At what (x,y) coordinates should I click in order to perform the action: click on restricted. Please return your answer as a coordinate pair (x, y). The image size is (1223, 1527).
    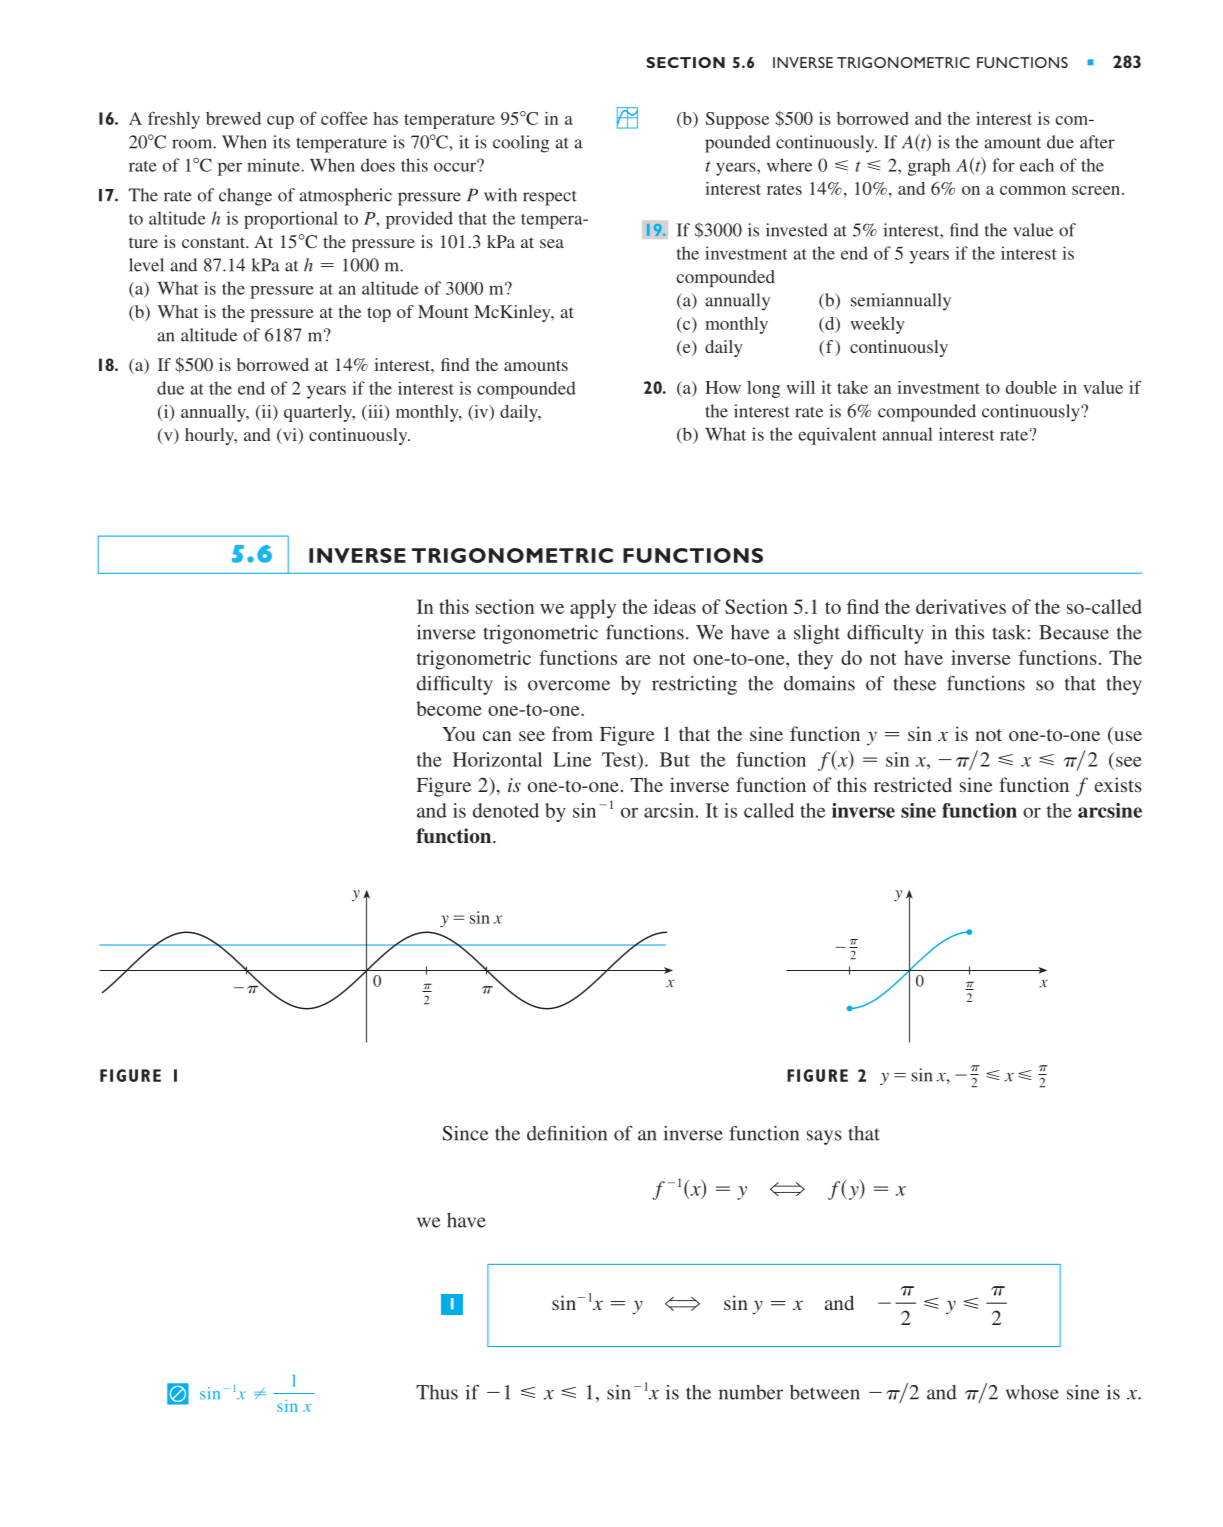
    Looking at the image, I should click on (913, 784).
